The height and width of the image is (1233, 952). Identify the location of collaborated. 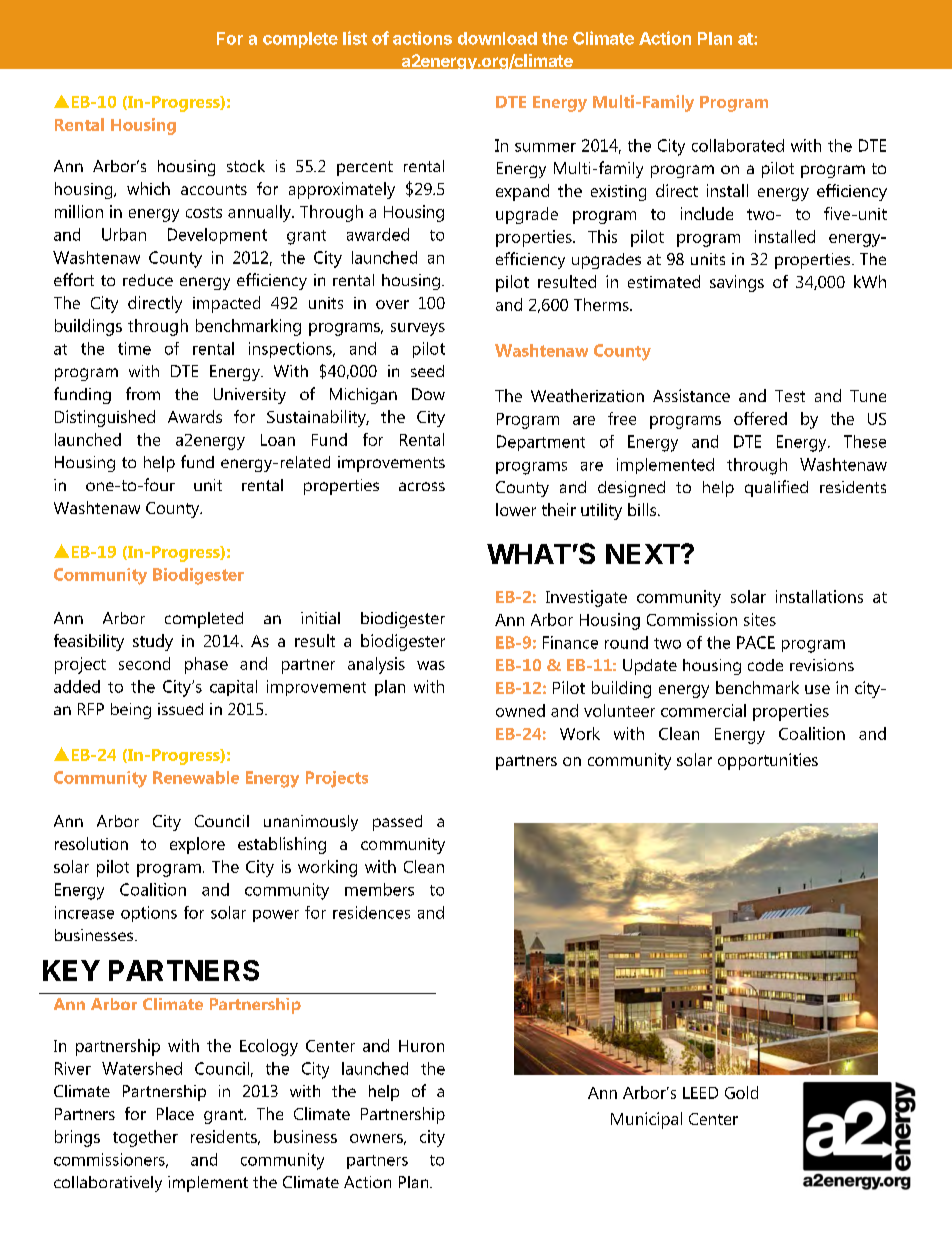
(738, 145).
